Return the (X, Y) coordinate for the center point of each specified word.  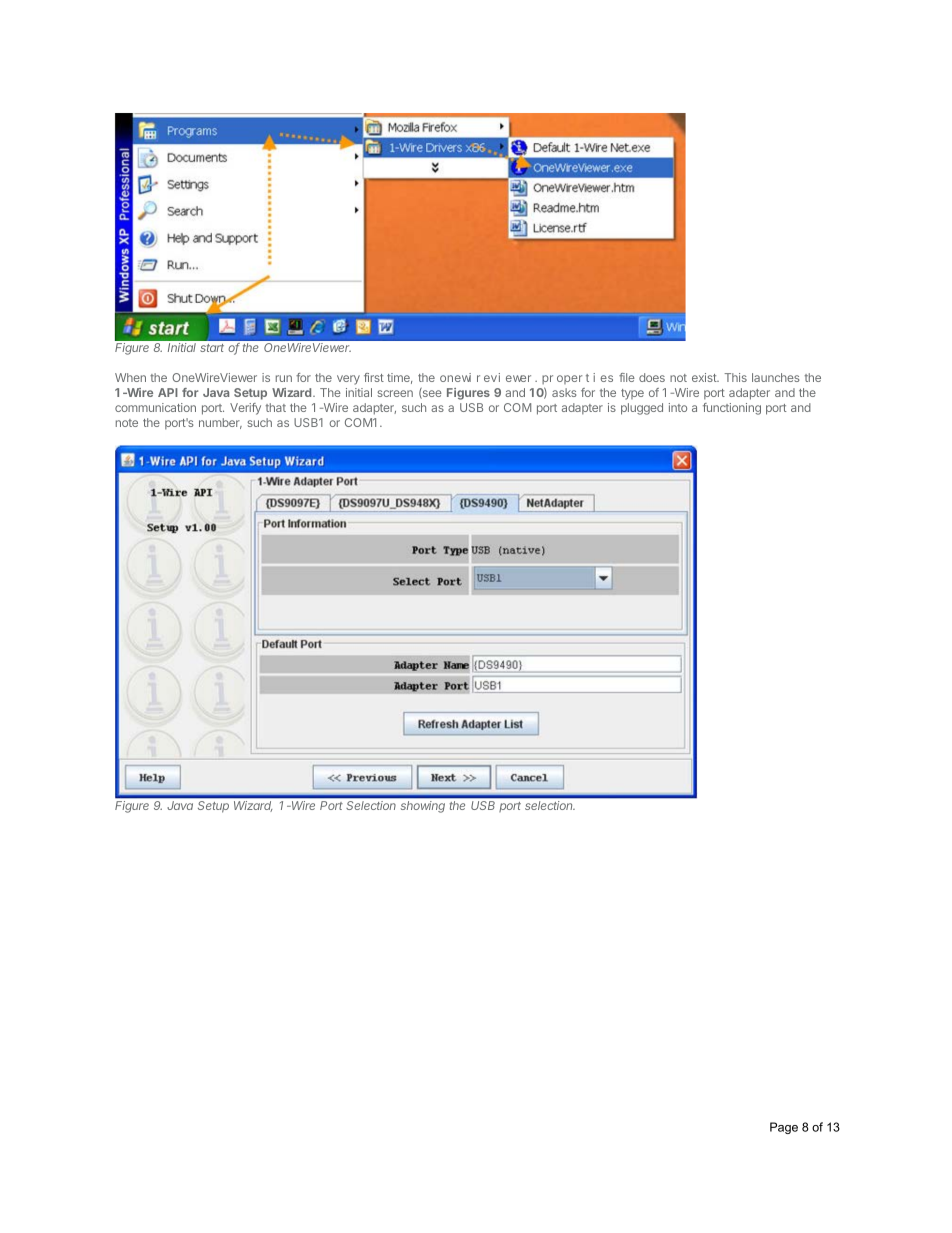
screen (395, 393)
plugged (642, 409)
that (276, 407)
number (220, 423)
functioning (732, 409)
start (212, 348)
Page (784, 1128)
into (678, 407)
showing (423, 807)
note (127, 423)
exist (705, 377)
